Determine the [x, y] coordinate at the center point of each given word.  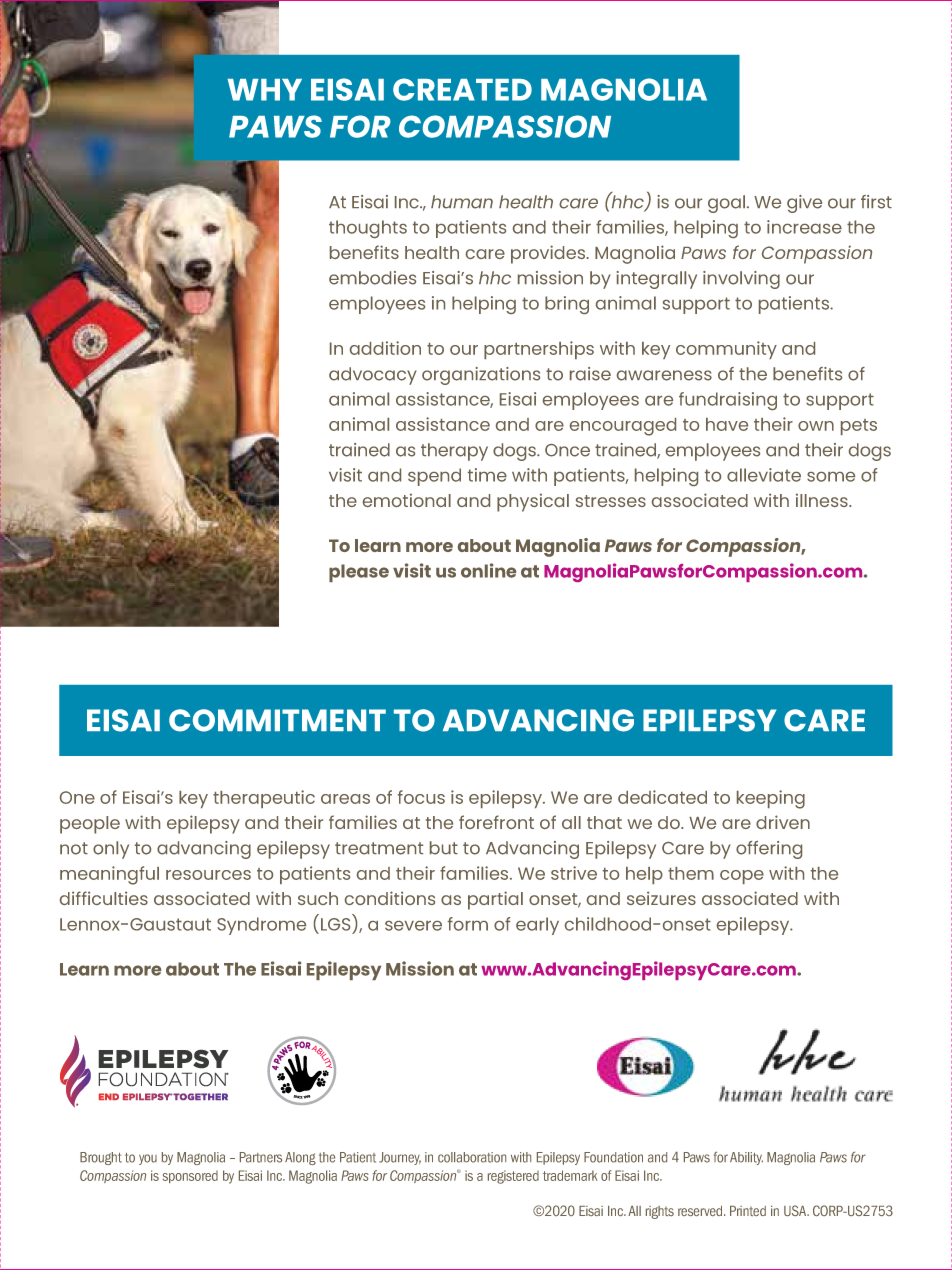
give [804, 204]
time [487, 475]
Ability [746, 1158]
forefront [496, 822]
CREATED [462, 89]
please [359, 573]
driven [783, 822]
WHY [265, 90]
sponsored [190, 1177]
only [111, 850]
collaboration [472, 1157]
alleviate [764, 475]
